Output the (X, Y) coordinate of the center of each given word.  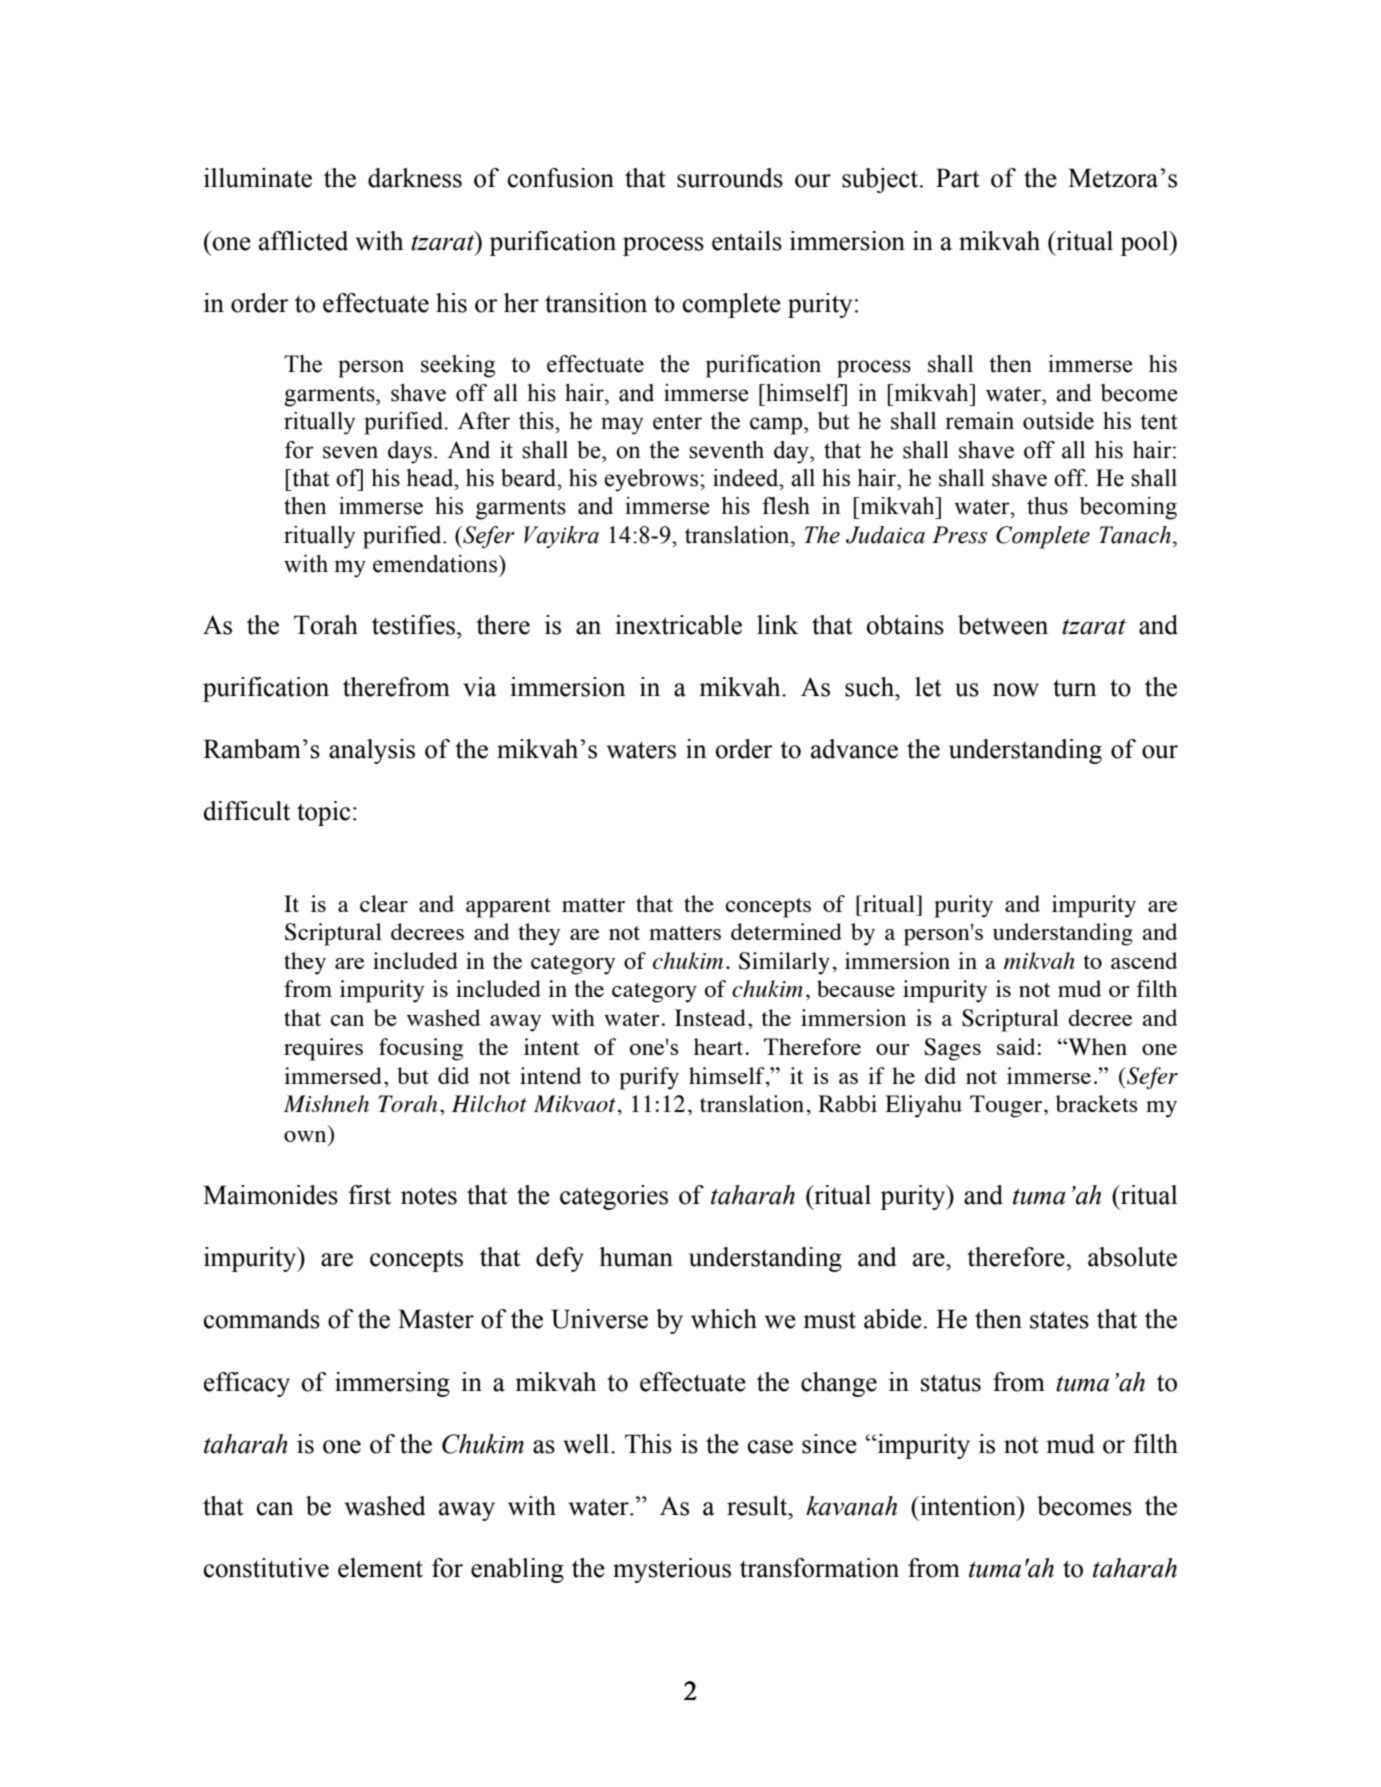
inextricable (678, 625)
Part (958, 178)
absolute (1132, 1257)
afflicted (303, 241)
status (951, 1383)
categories (614, 1197)
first (369, 1195)
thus (1047, 506)
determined (786, 931)
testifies (415, 625)
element (380, 1568)
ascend (1144, 960)
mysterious (672, 1570)
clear (384, 903)
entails (747, 241)
